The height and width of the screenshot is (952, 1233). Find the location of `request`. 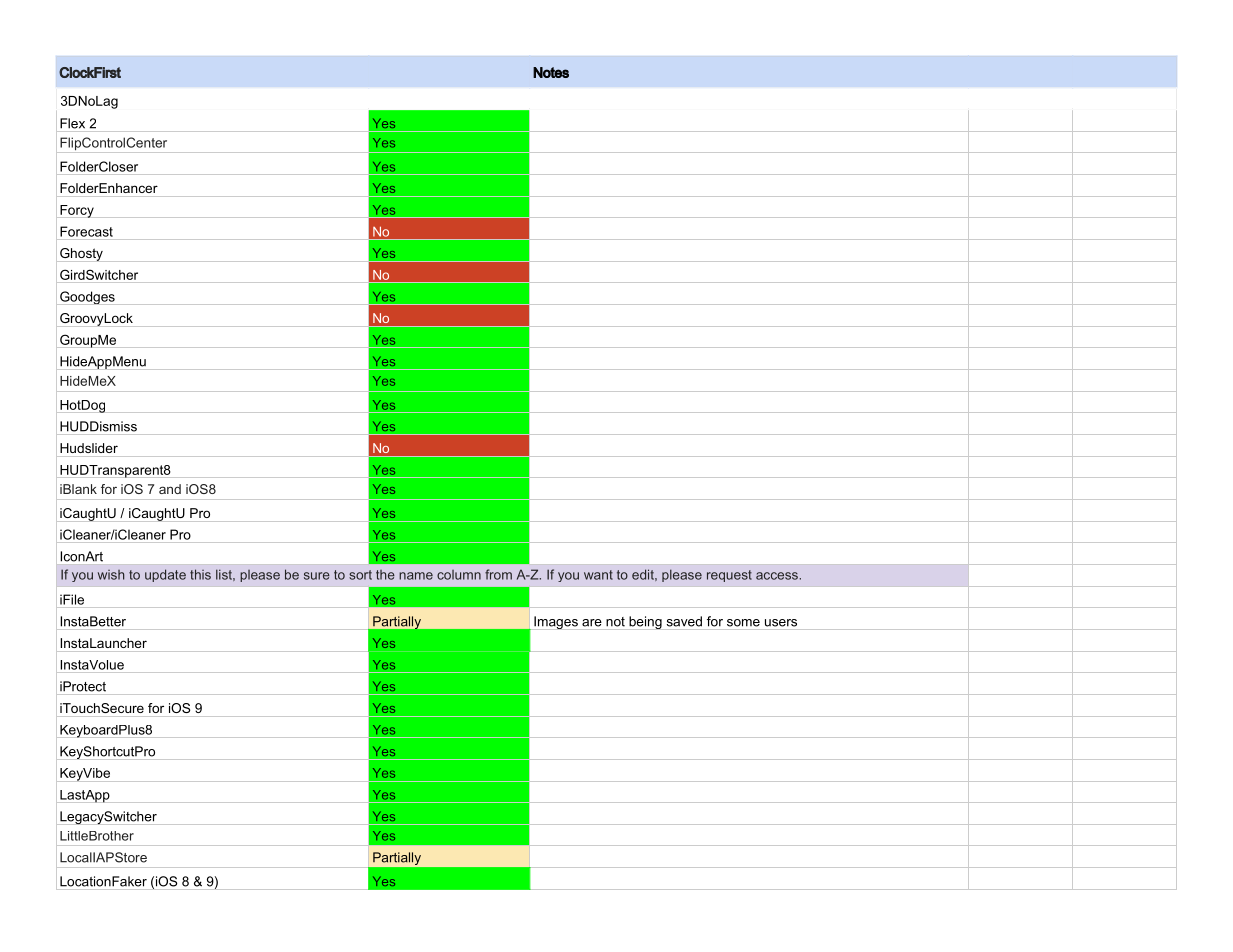

request is located at coordinates (729, 576).
